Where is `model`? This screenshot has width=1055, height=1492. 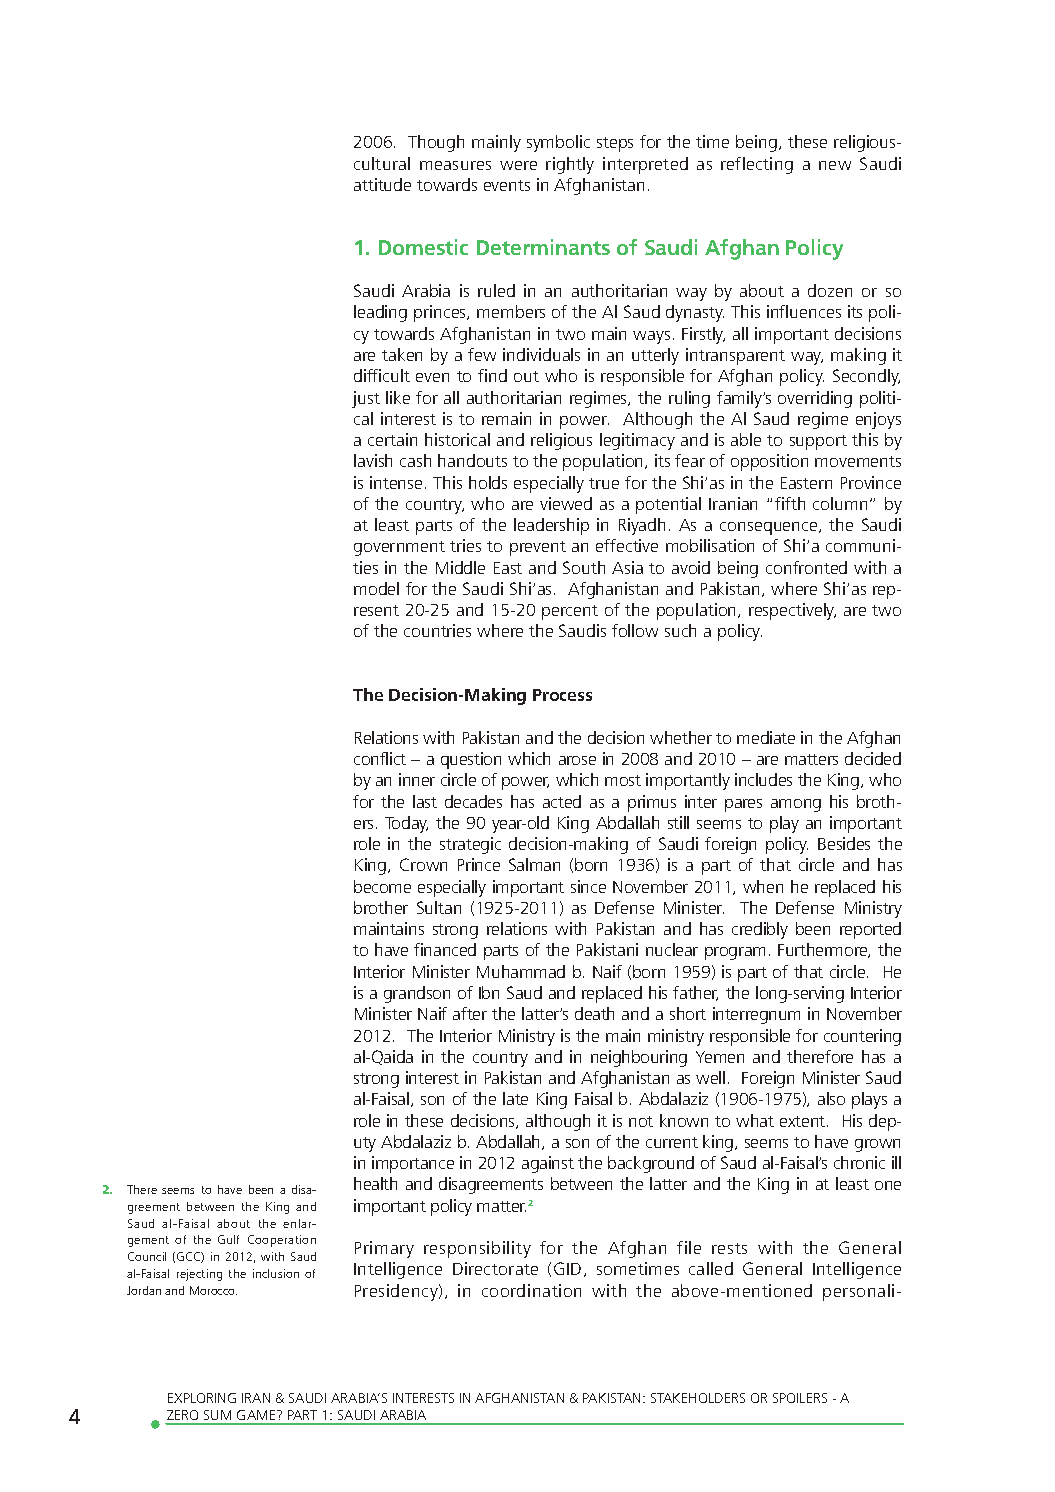
model is located at coordinates (376, 588).
